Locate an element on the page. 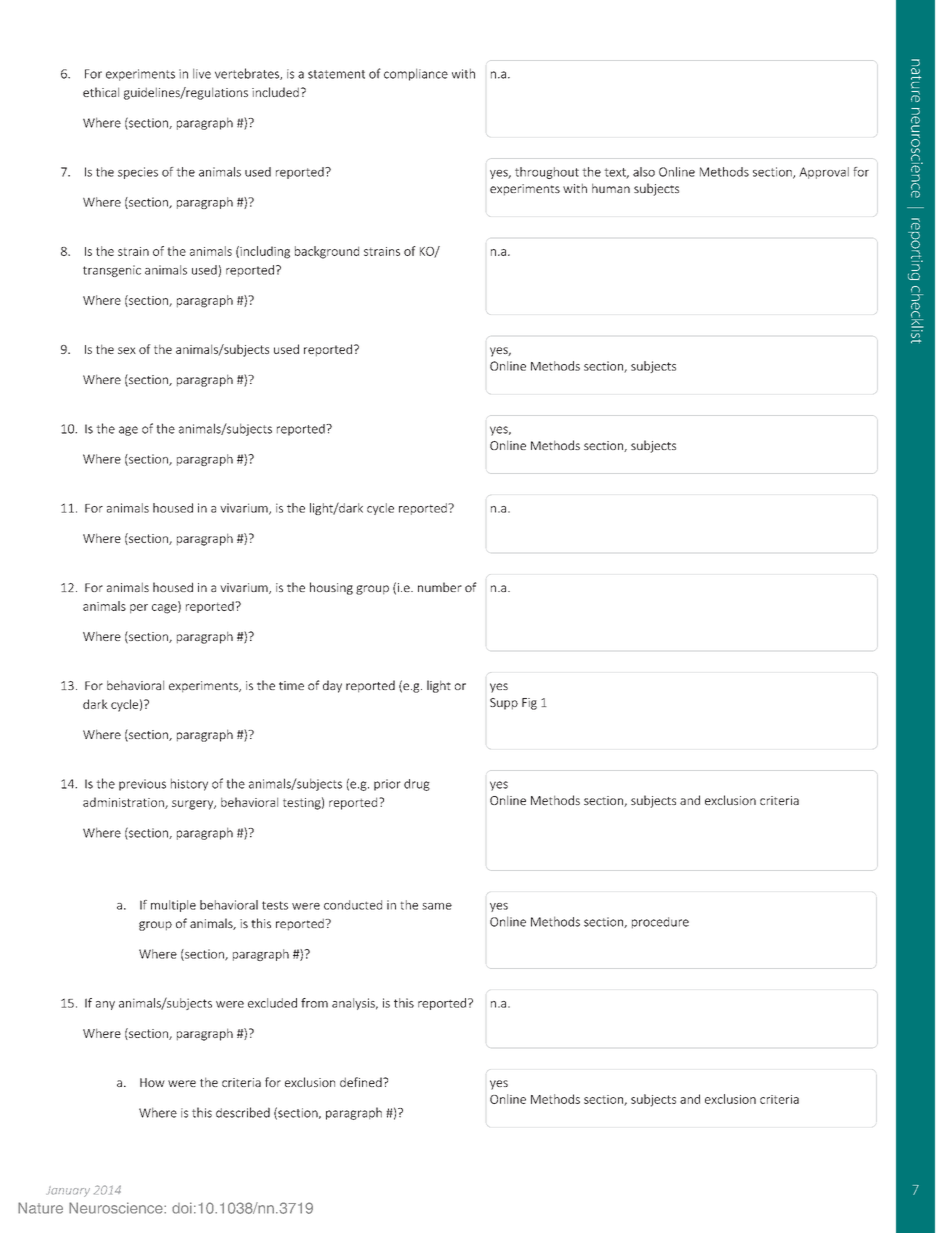 This page has width=952, height=1233. January is located at coordinates (68, 1191).
